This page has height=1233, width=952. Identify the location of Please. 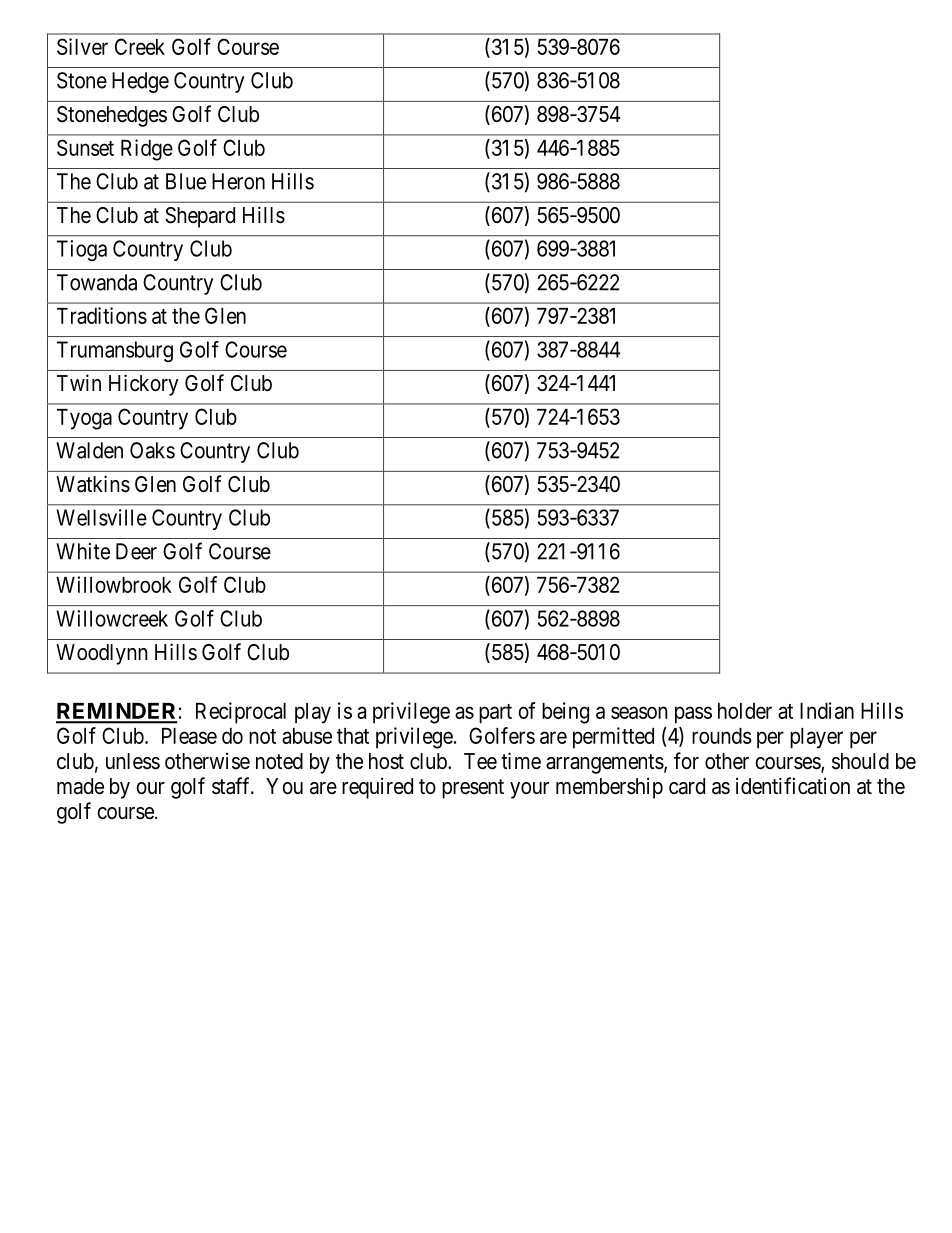
(189, 736).
